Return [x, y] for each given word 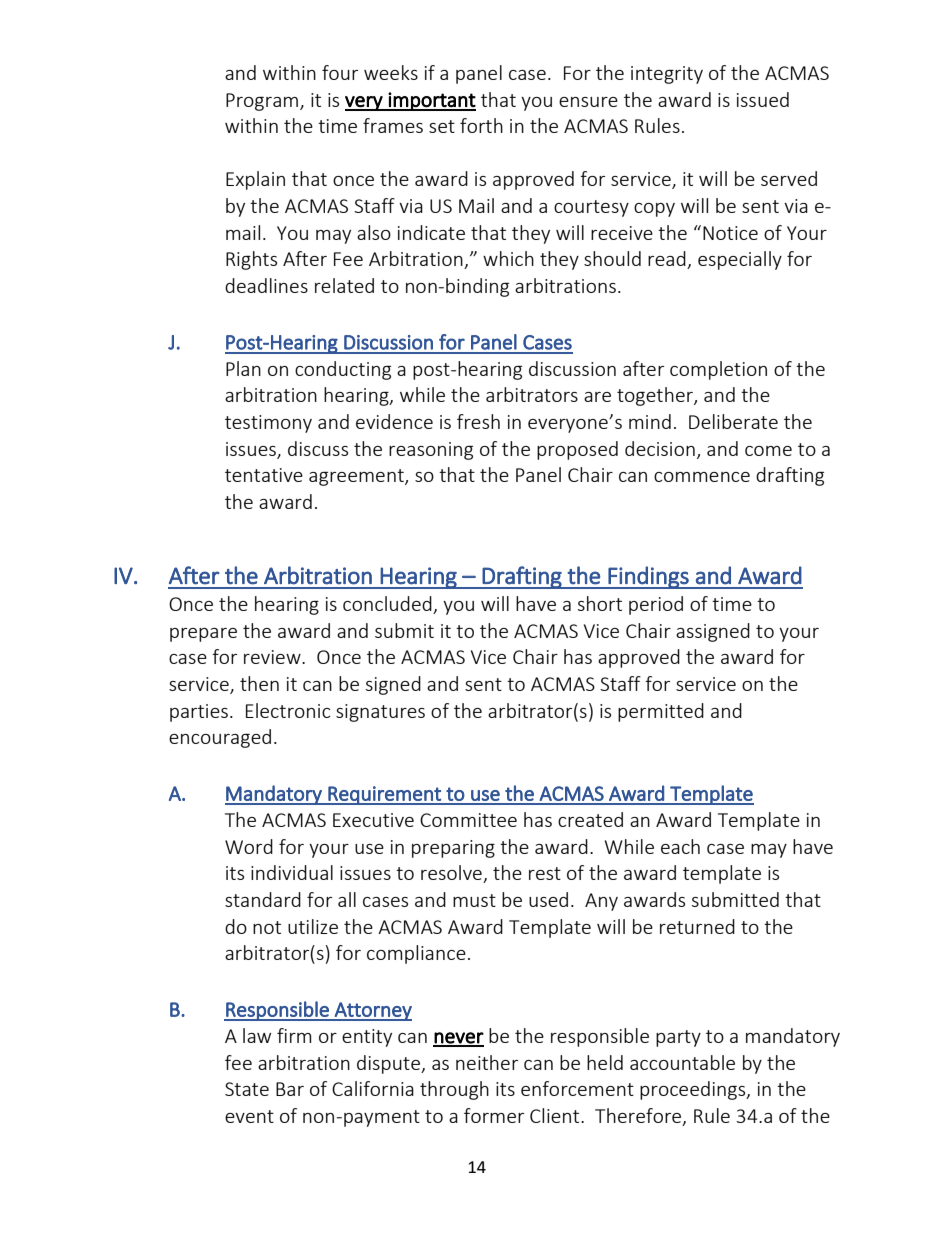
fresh [478, 421]
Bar [290, 1089]
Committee [468, 820]
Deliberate [733, 421]
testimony [268, 424]
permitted [661, 712]
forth [481, 125]
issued [763, 99]
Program [263, 102]
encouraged [220, 738]
